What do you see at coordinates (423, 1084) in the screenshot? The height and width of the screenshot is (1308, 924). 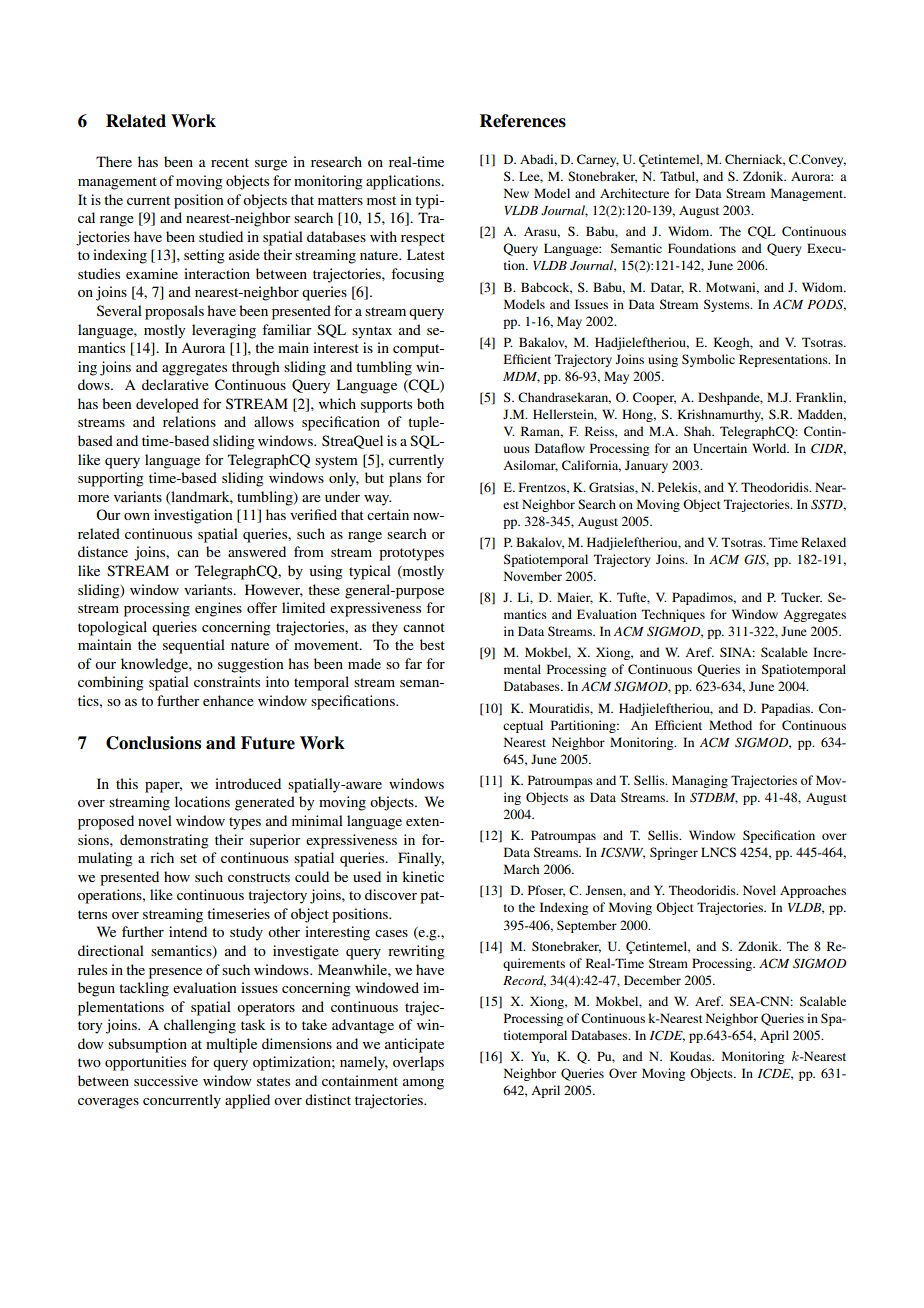 I see `among` at bounding box center [423, 1084].
